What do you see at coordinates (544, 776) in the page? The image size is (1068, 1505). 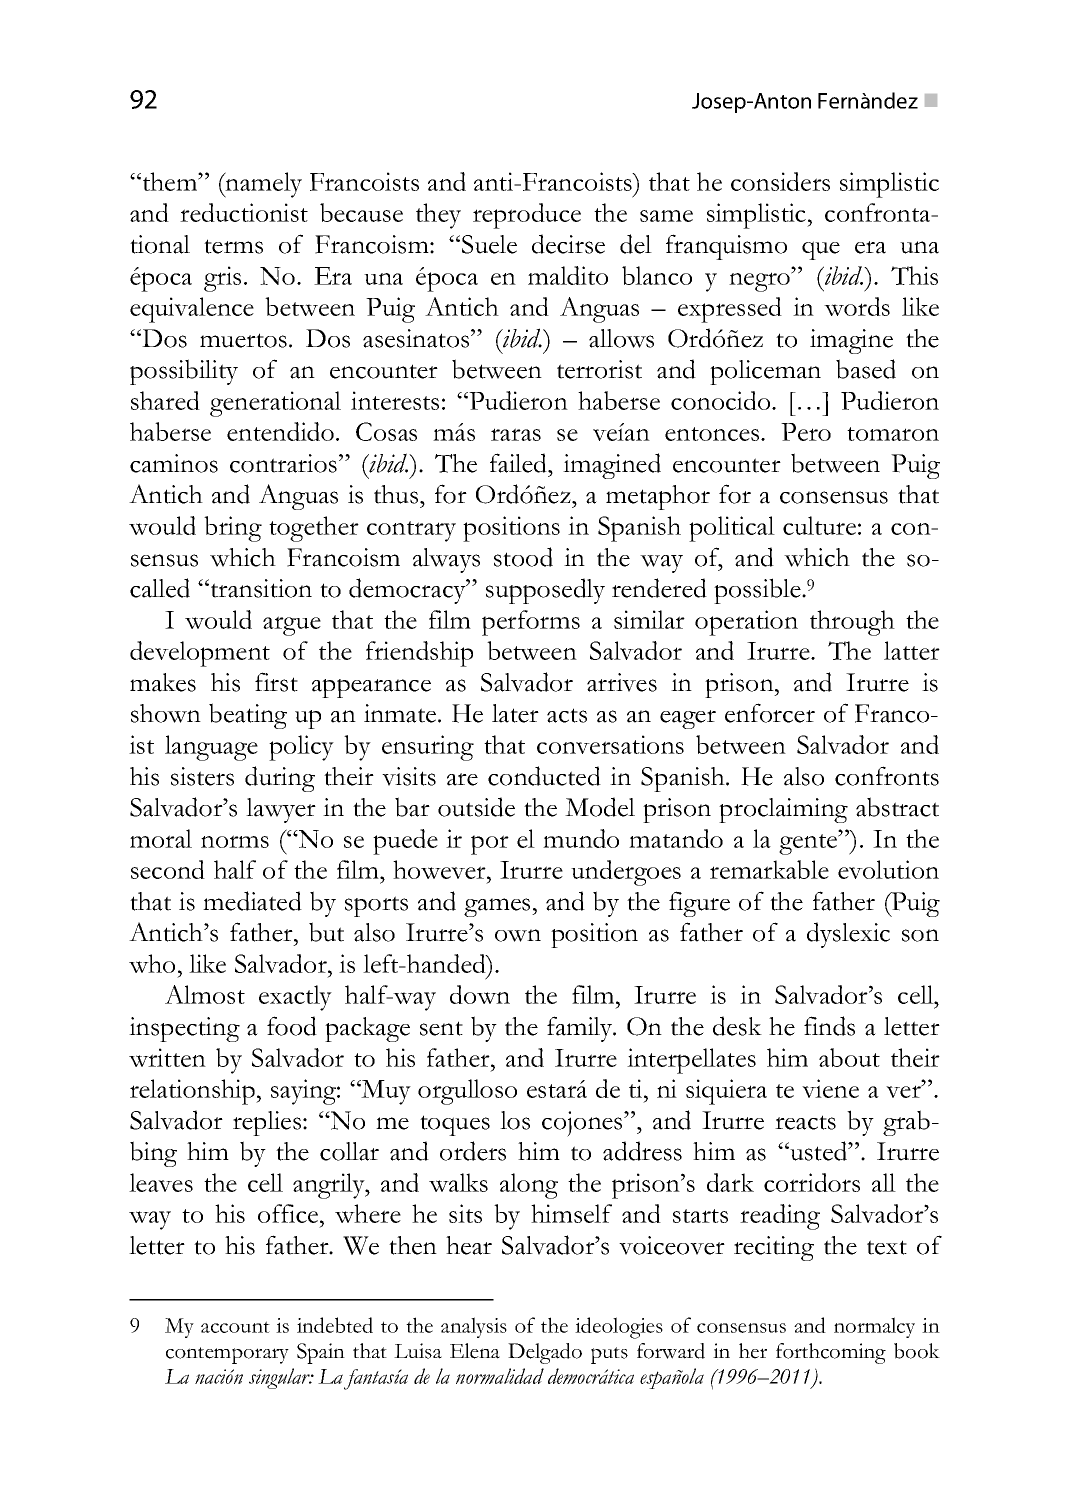 I see `conducted` at bounding box center [544, 776].
